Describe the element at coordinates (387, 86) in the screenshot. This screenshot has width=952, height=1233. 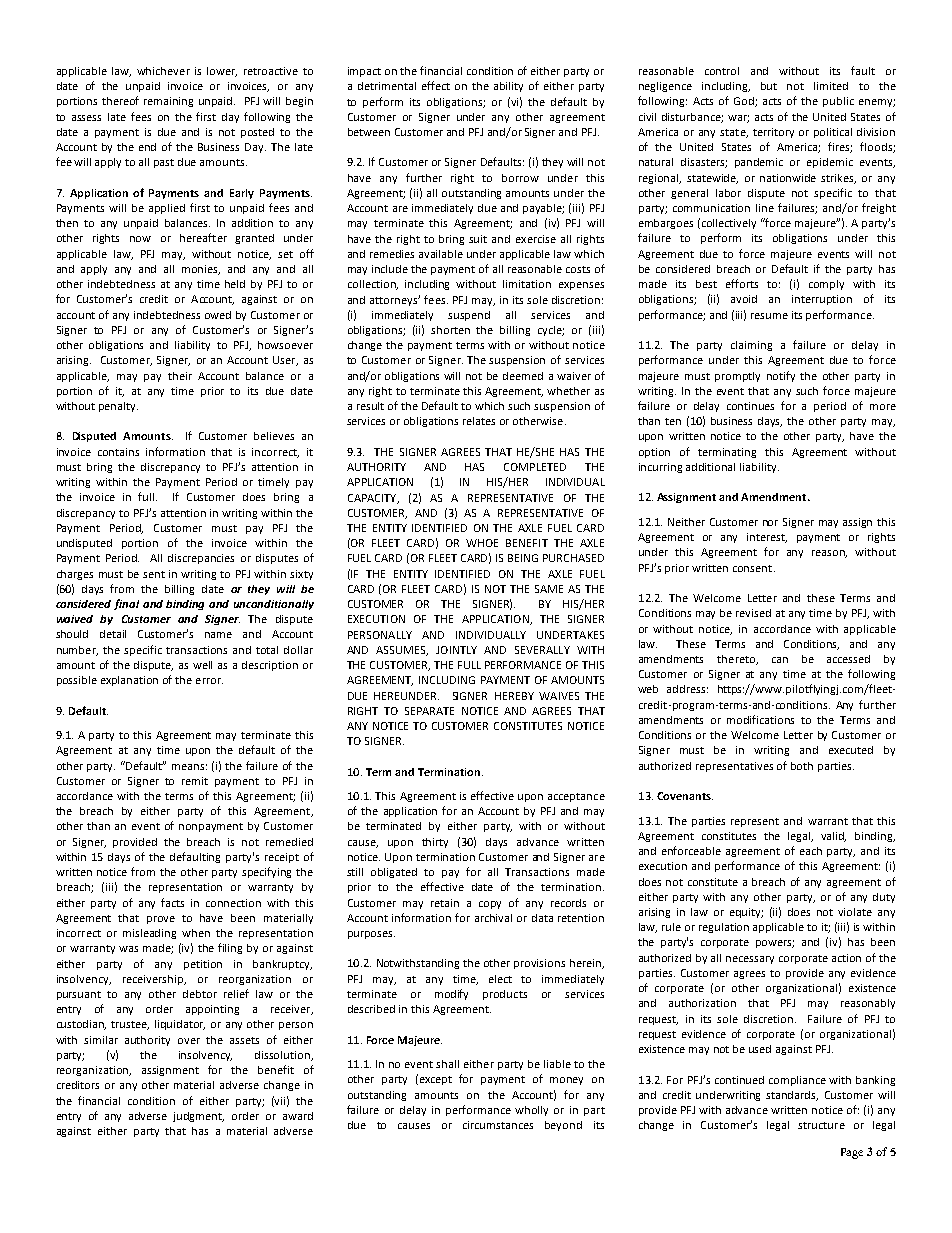
I see `detrimental` at that location.
